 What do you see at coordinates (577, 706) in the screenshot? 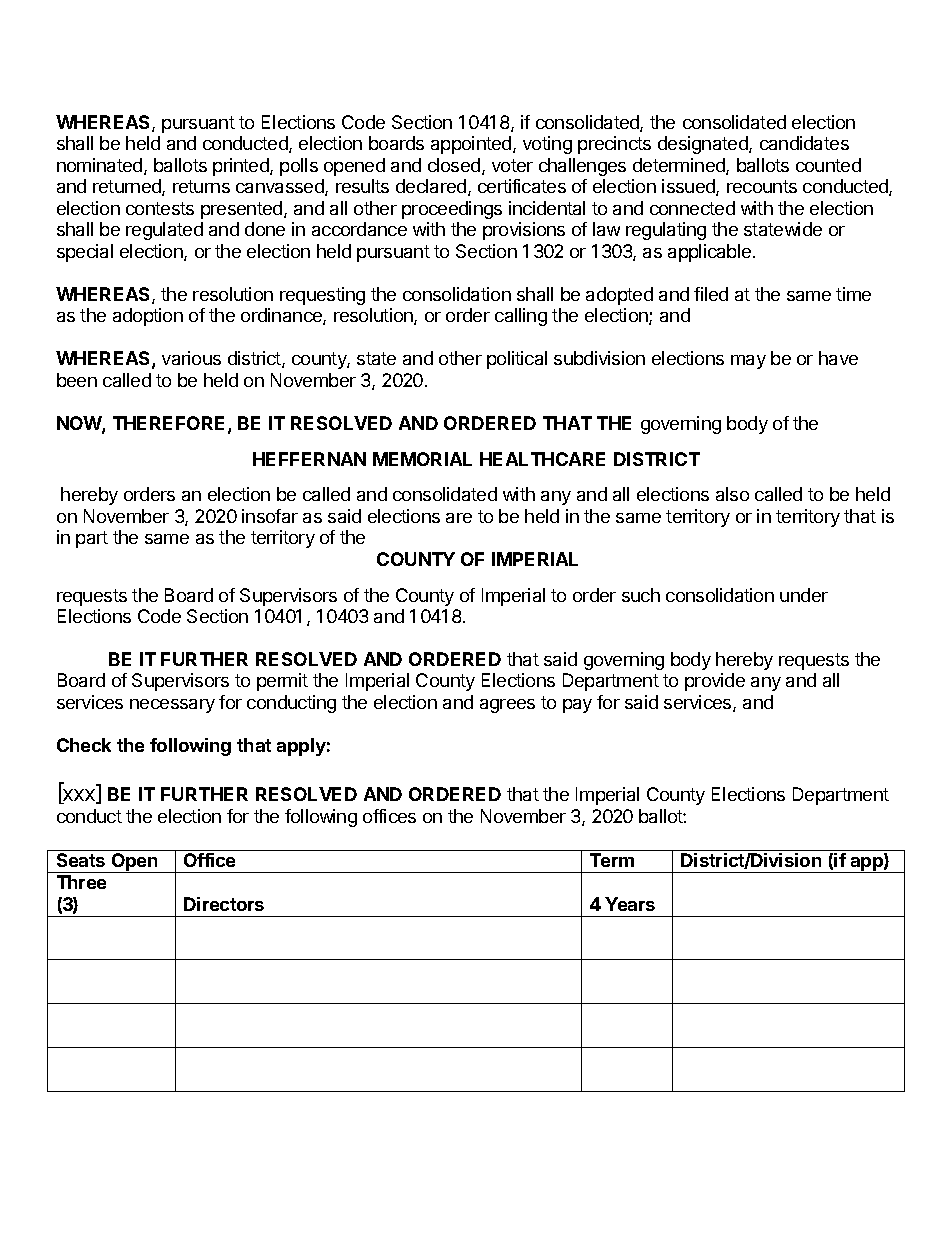
I see `pay` at bounding box center [577, 706].
